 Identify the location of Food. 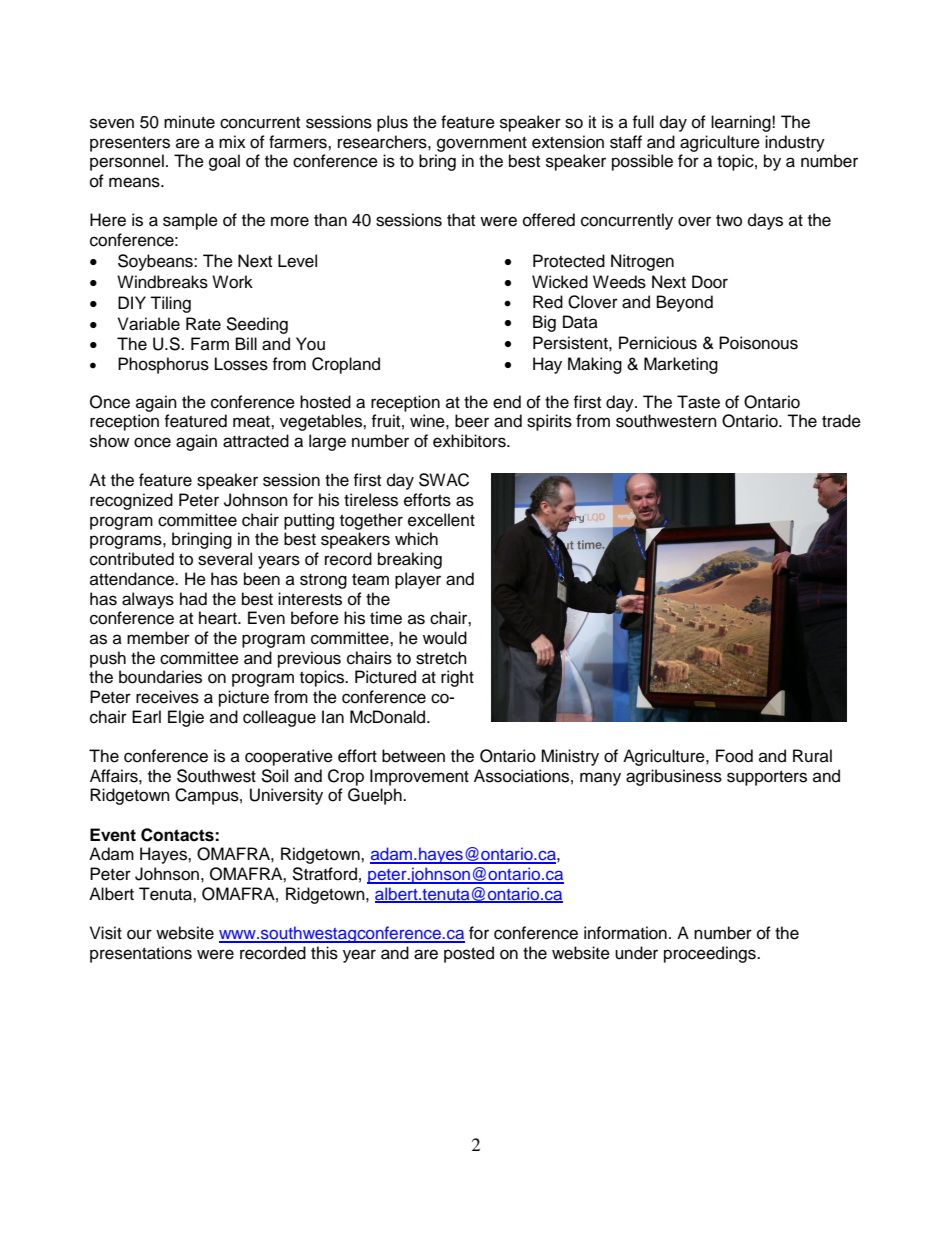
(734, 756).
